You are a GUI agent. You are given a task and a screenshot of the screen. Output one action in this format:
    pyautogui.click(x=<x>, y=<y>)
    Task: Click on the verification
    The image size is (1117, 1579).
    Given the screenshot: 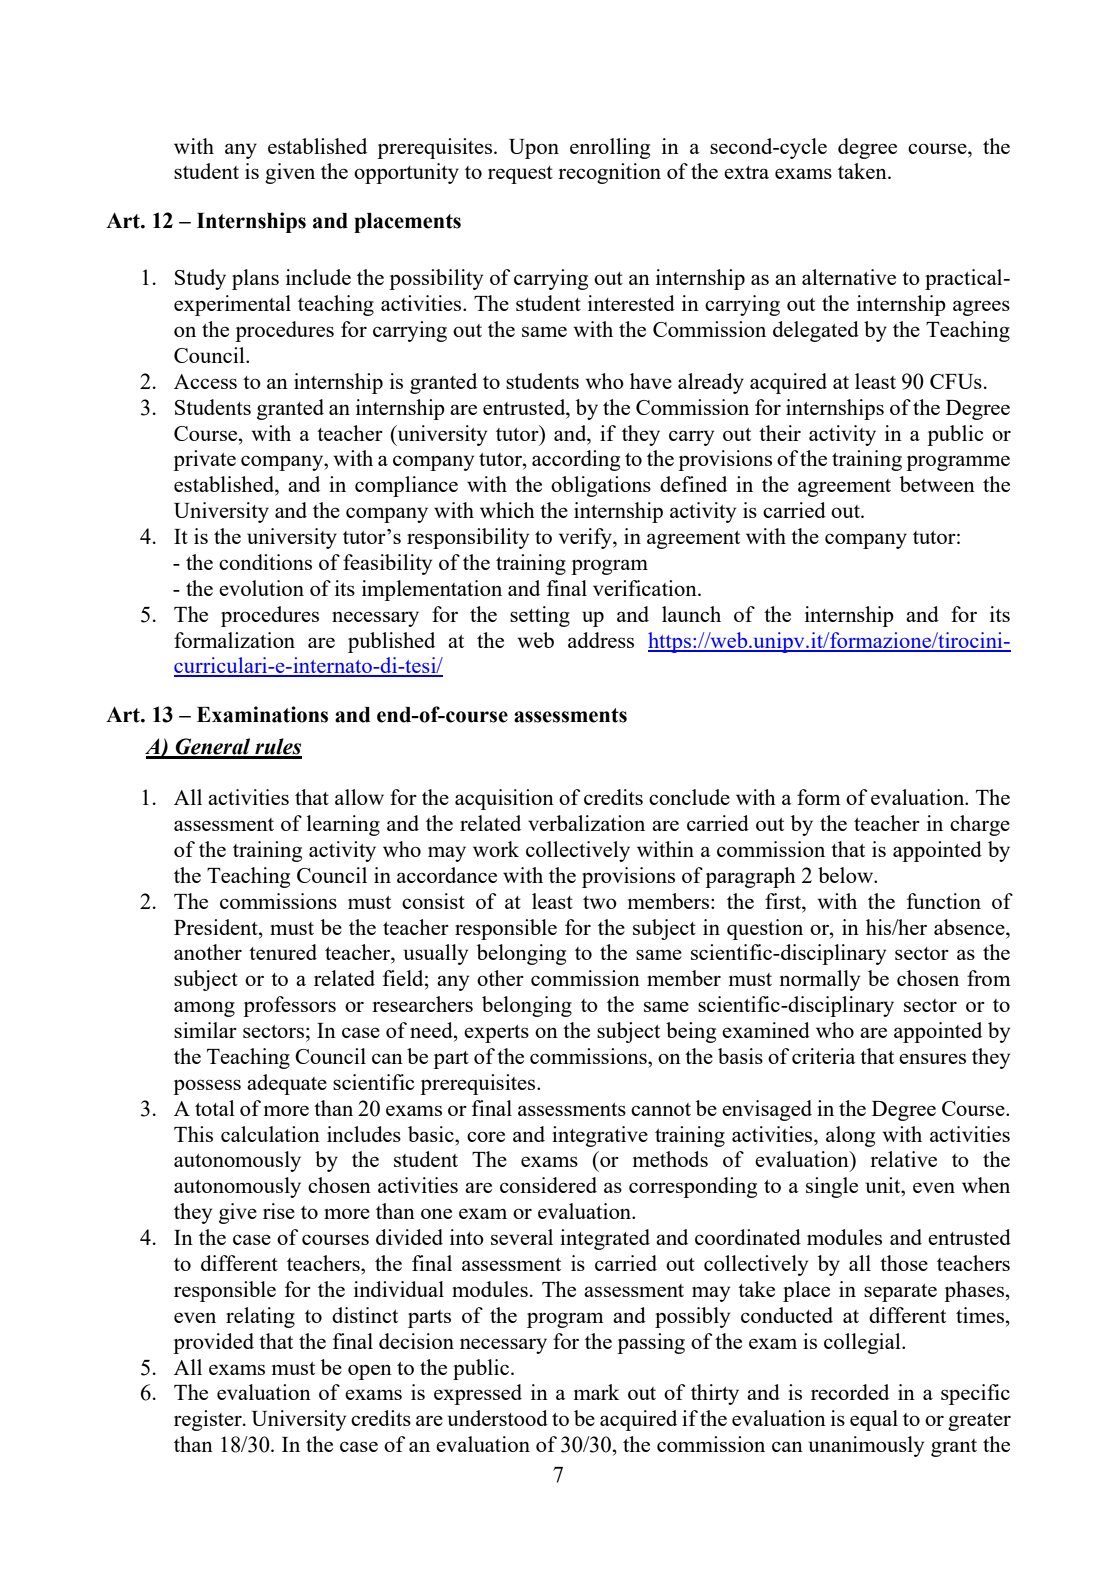 What is the action you would take?
    pyautogui.click(x=646, y=588)
